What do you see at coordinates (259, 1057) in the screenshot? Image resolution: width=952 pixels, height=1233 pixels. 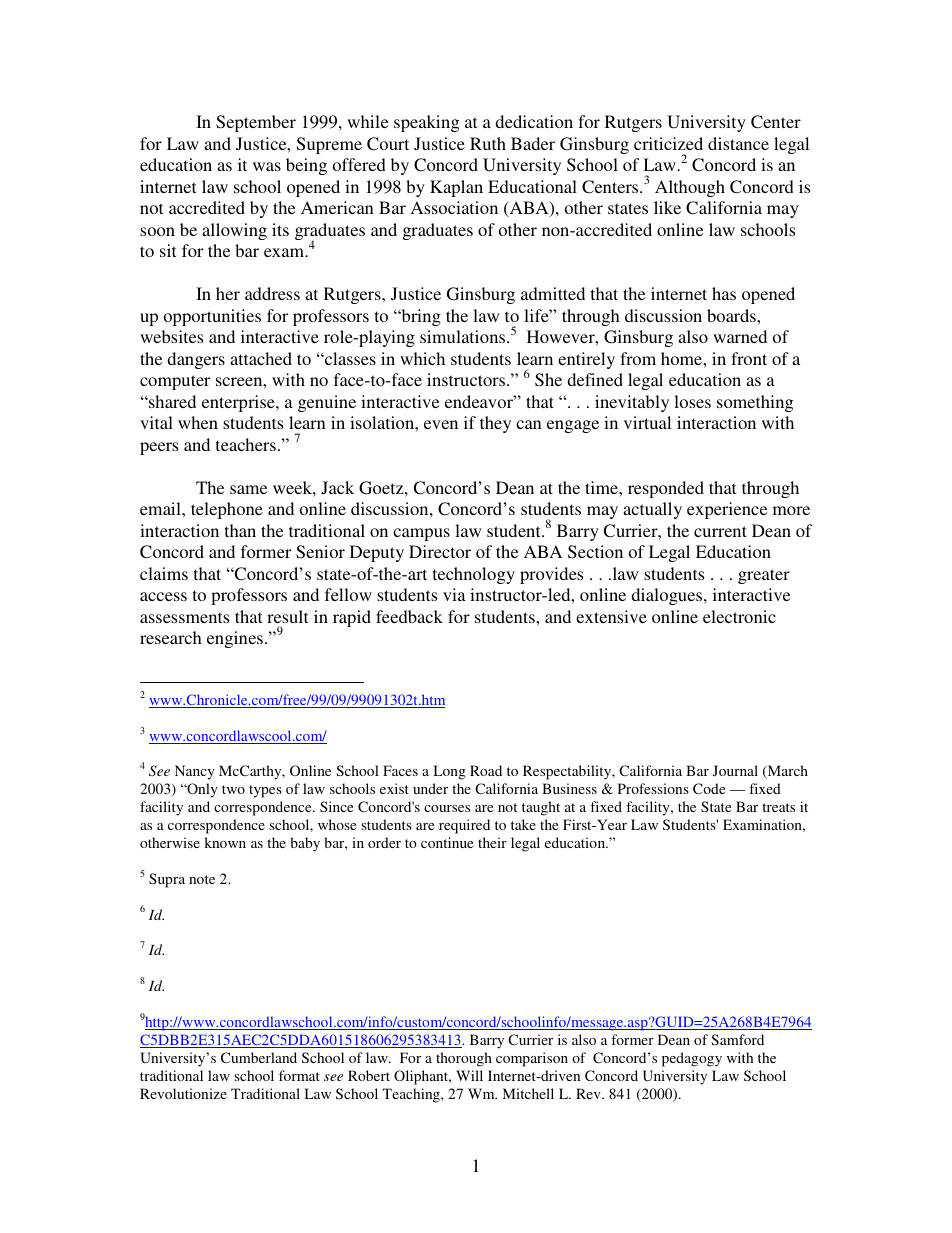 I see `Cumberland` at bounding box center [259, 1057].
